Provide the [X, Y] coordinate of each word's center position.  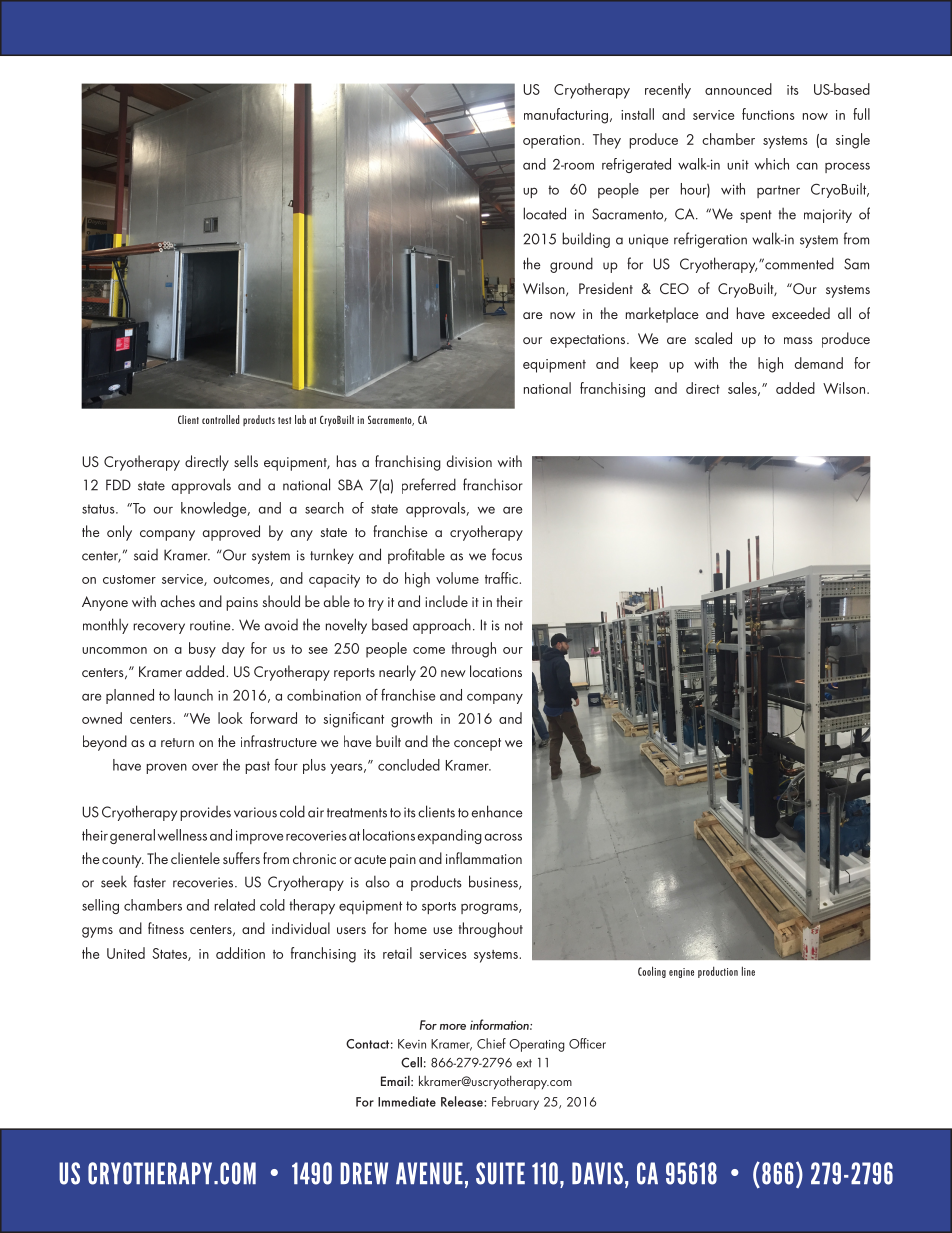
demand [819, 363]
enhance [497, 811]
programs [490, 908]
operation [551, 142]
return [177, 742]
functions [768, 114]
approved [231, 533]
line [748, 971]
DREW [364, 1173]
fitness [166, 928]
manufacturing [566, 116]
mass [798, 340]
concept [477, 744]
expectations [589, 341]
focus [507, 554]
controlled [221, 419]
